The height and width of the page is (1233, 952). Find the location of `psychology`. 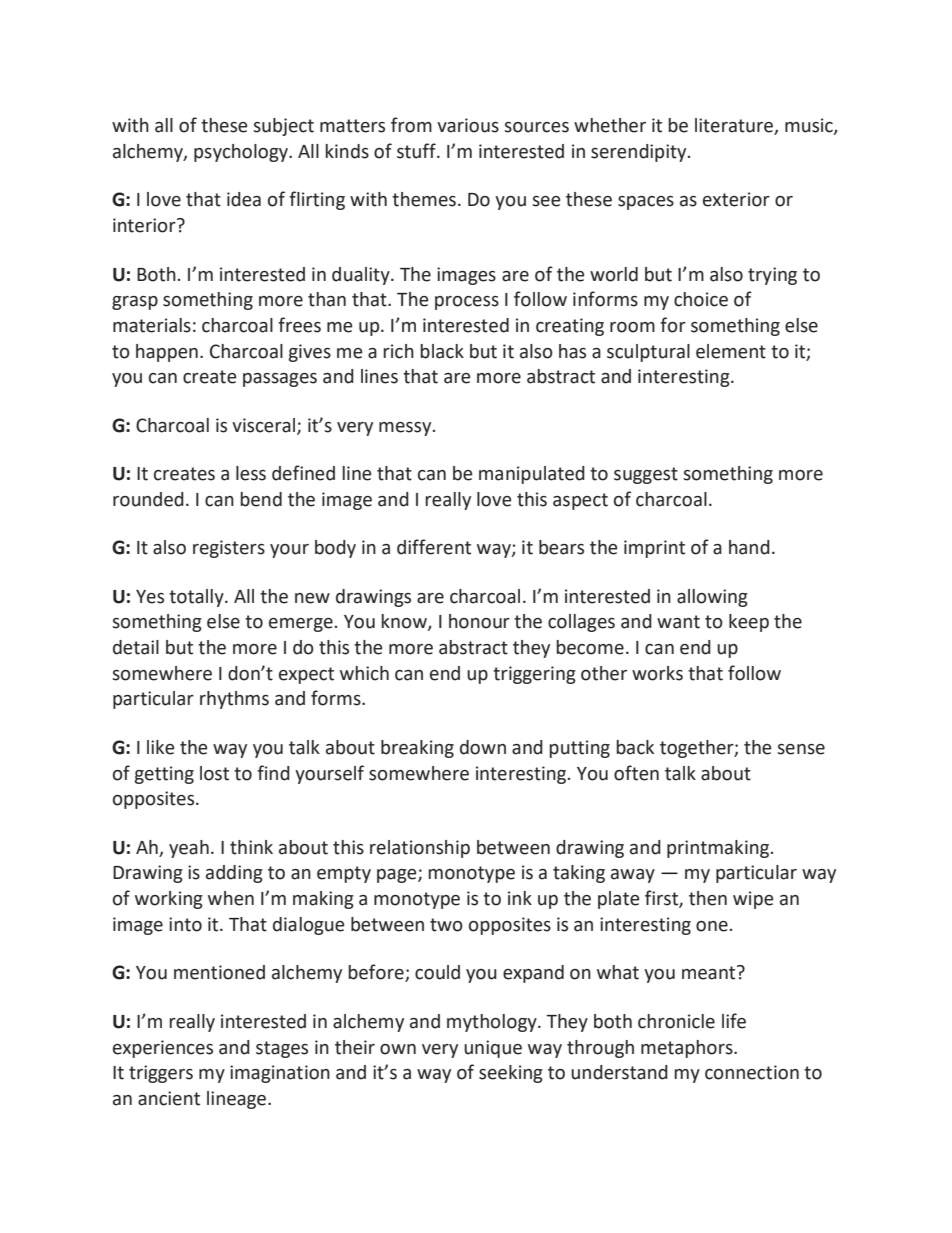

psychology is located at coordinates (242, 153).
